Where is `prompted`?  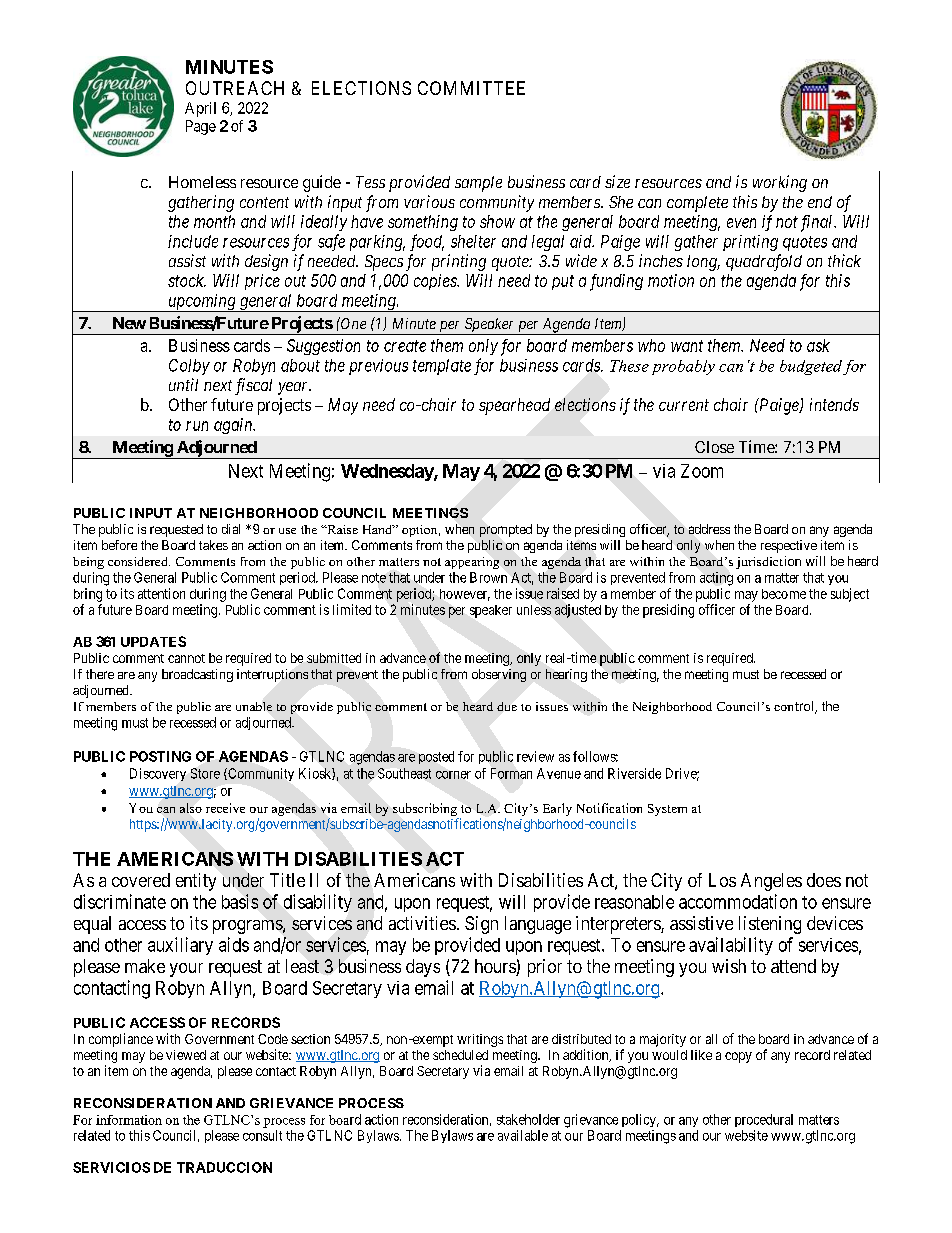 prompted is located at coordinates (506, 530).
